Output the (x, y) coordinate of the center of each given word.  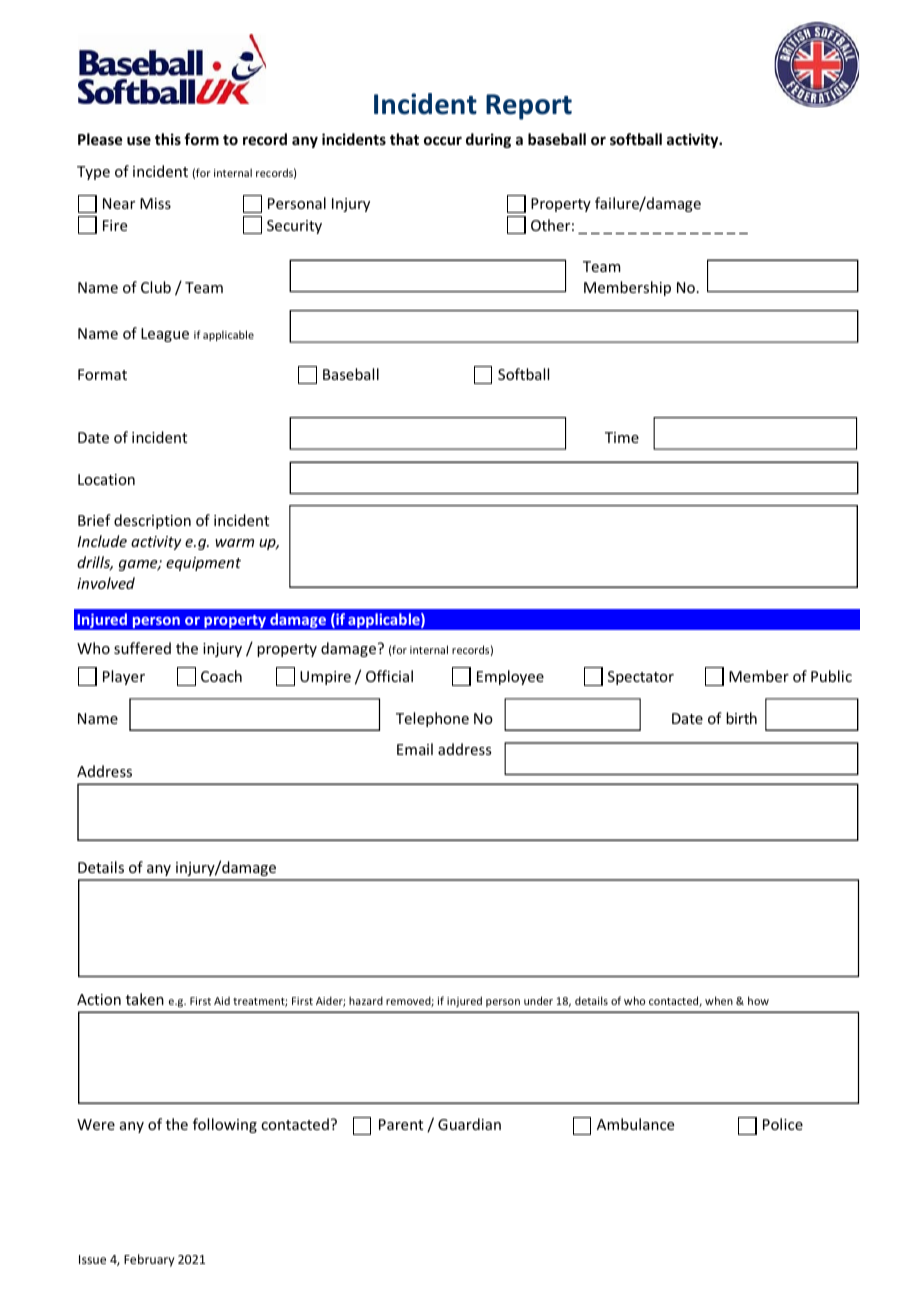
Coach (221, 676)
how (758, 1000)
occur (443, 140)
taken (145, 999)
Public (831, 676)
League (165, 335)
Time (622, 437)
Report (529, 107)
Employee (510, 677)
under (538, 1000)
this (168, 139)
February (149, 1260)
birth (741, 718)
